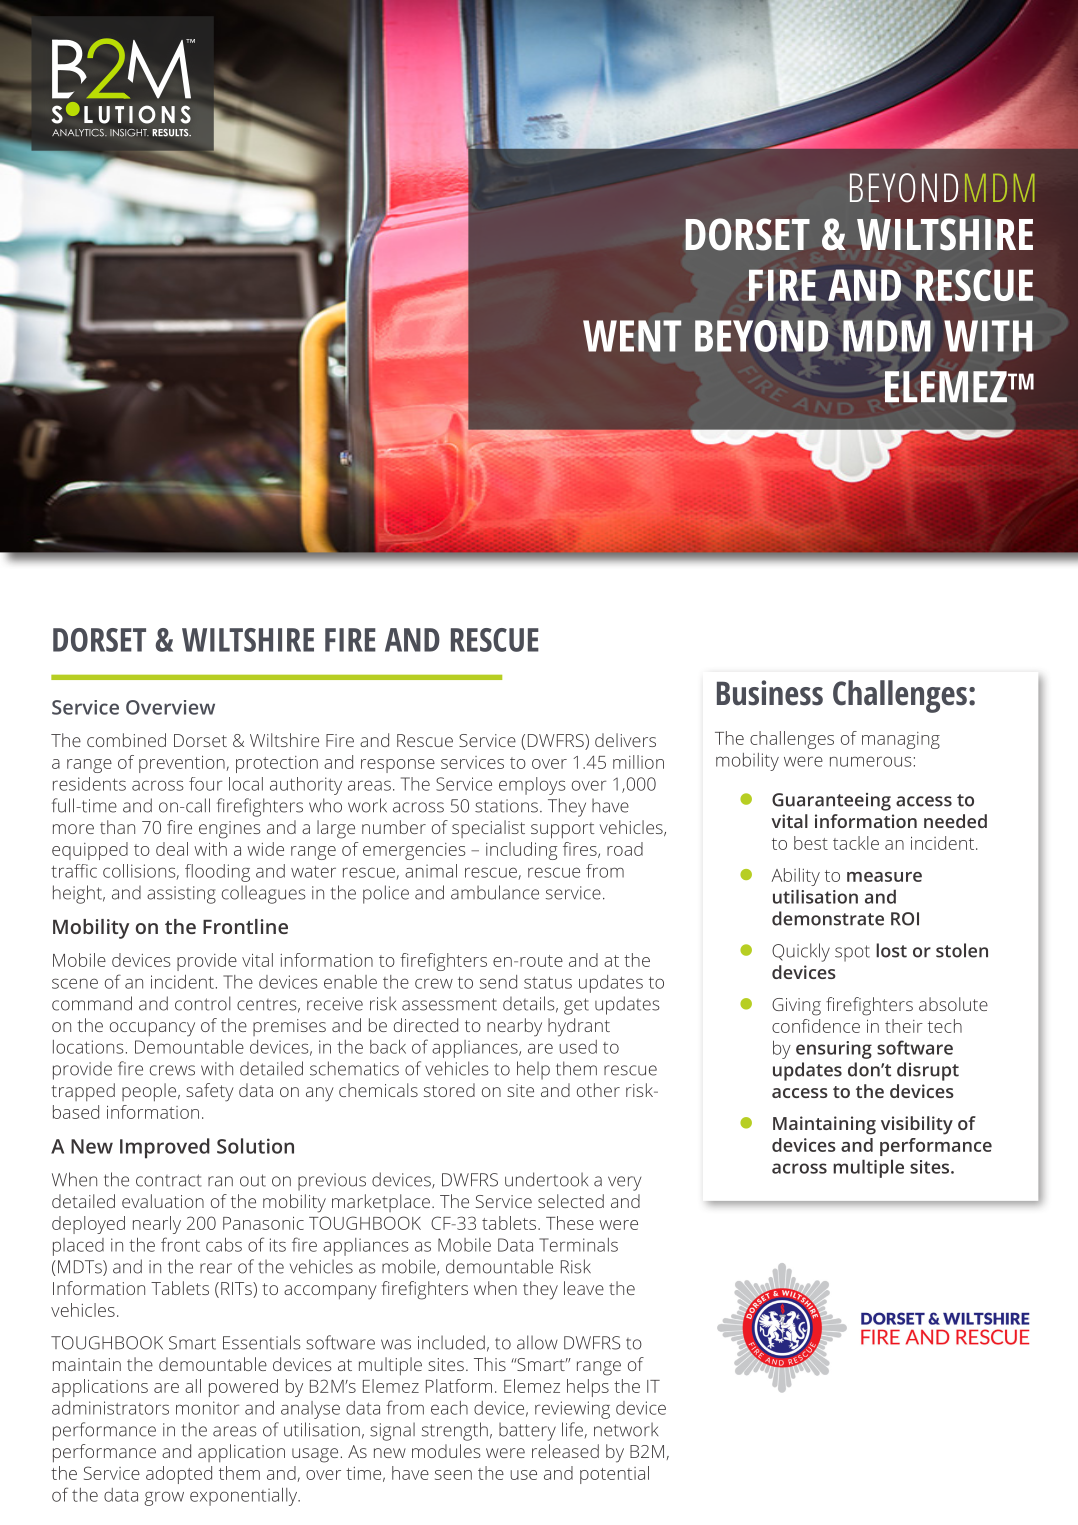 This page has width=1078, height=1525. Describe the element at coordinates (770, 693) in the page. I see `Business` at that location.
